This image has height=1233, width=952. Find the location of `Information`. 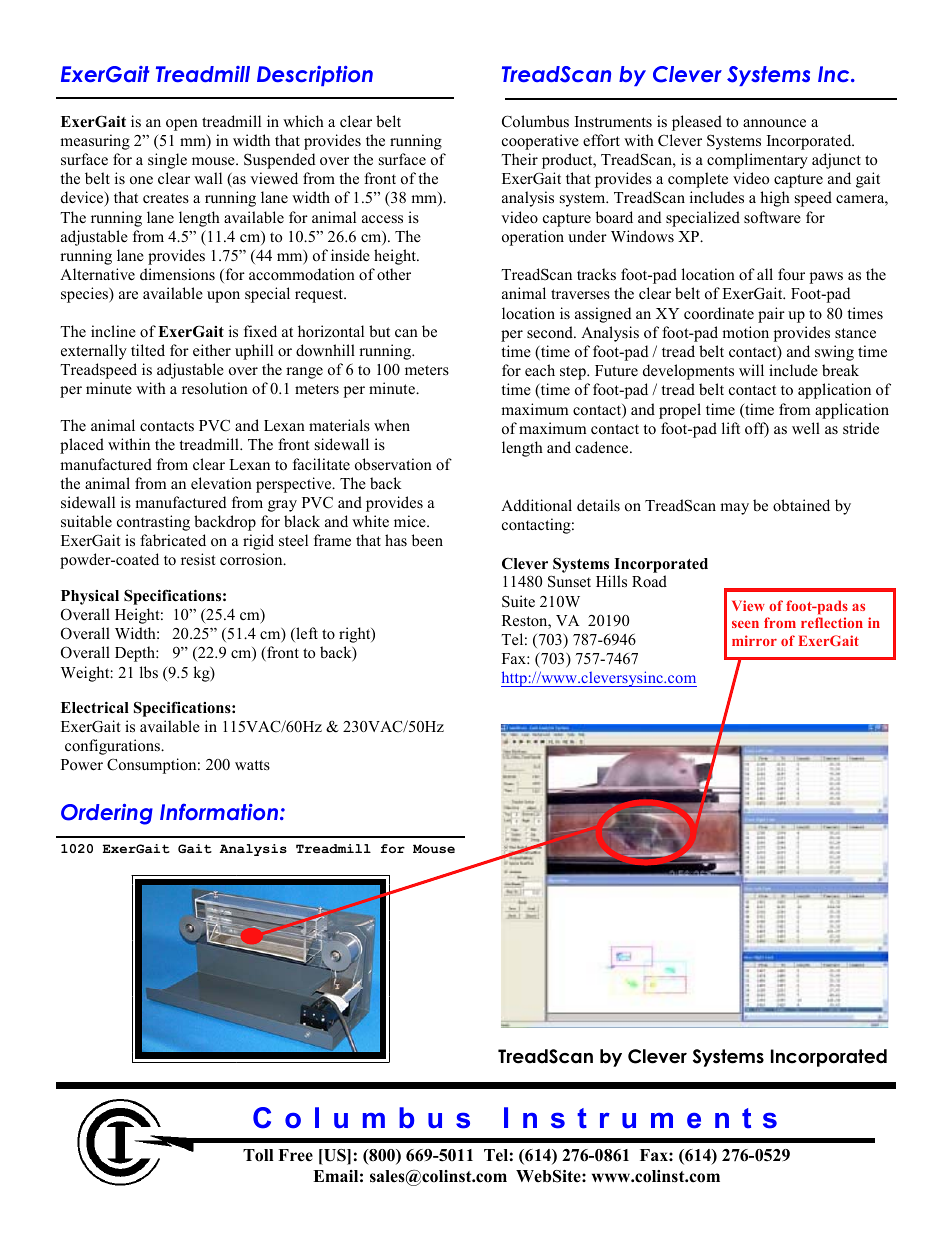

Information is located at coordinates (219, 811).
